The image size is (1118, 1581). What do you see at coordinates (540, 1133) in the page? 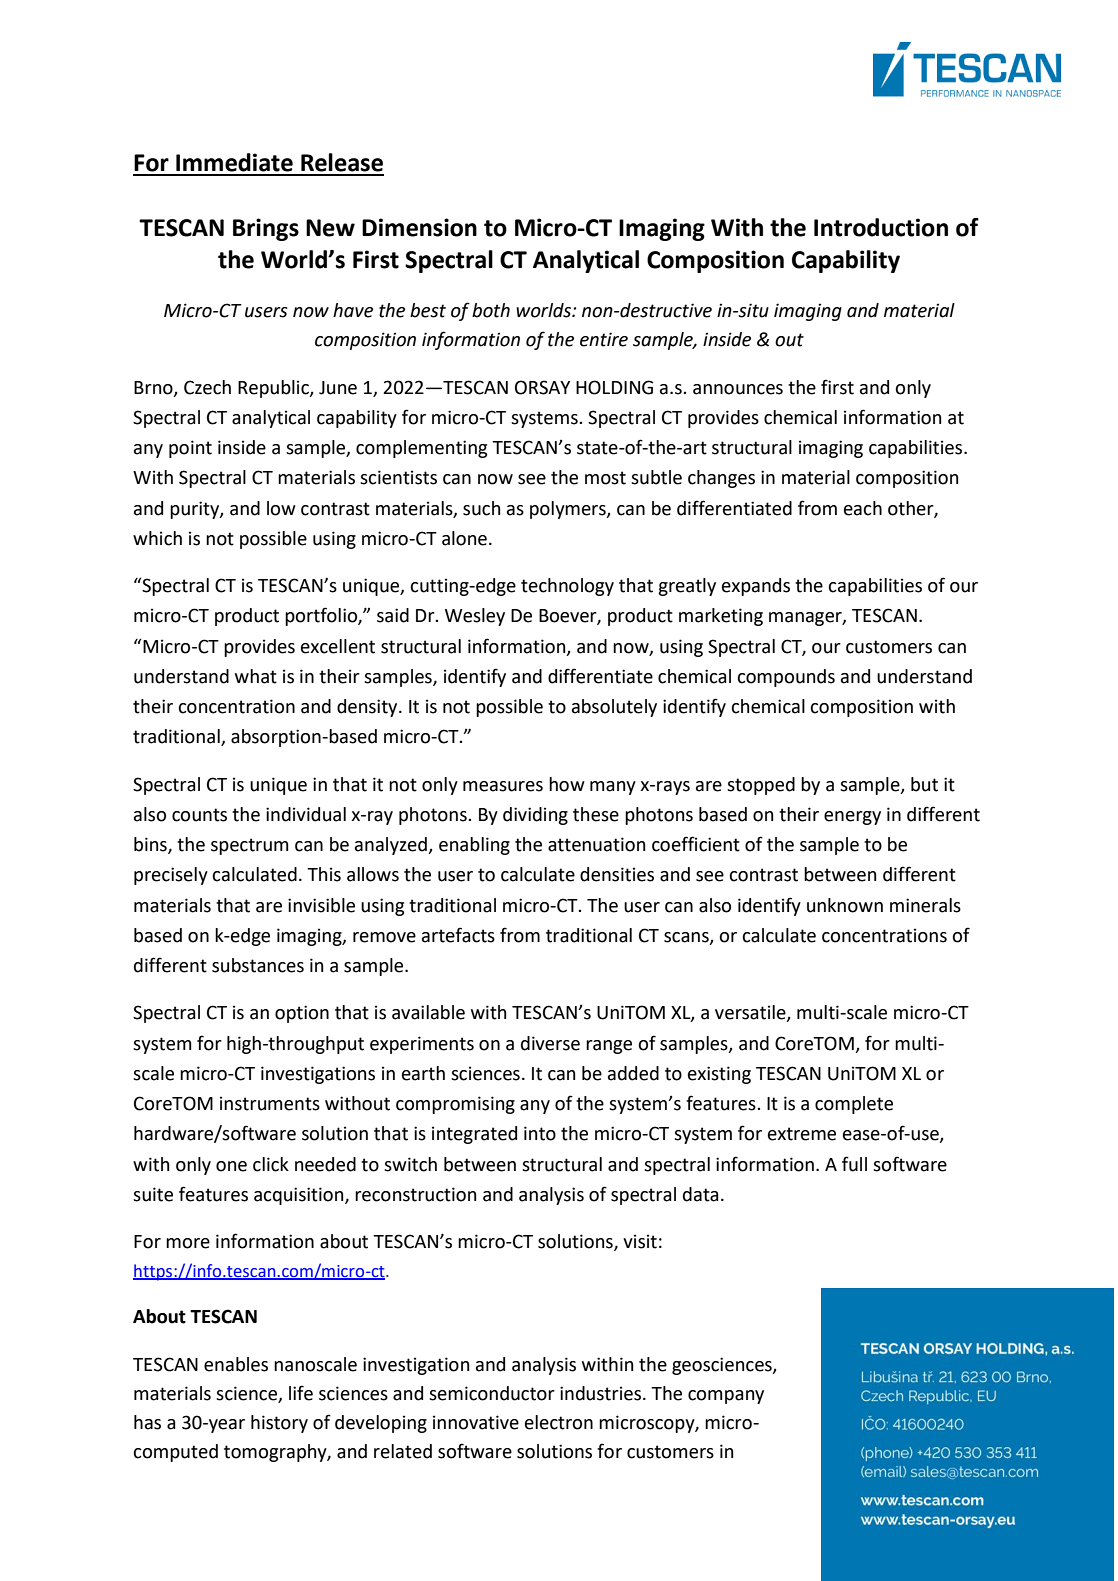
I see `into` at bounding box center [540, 1133].
